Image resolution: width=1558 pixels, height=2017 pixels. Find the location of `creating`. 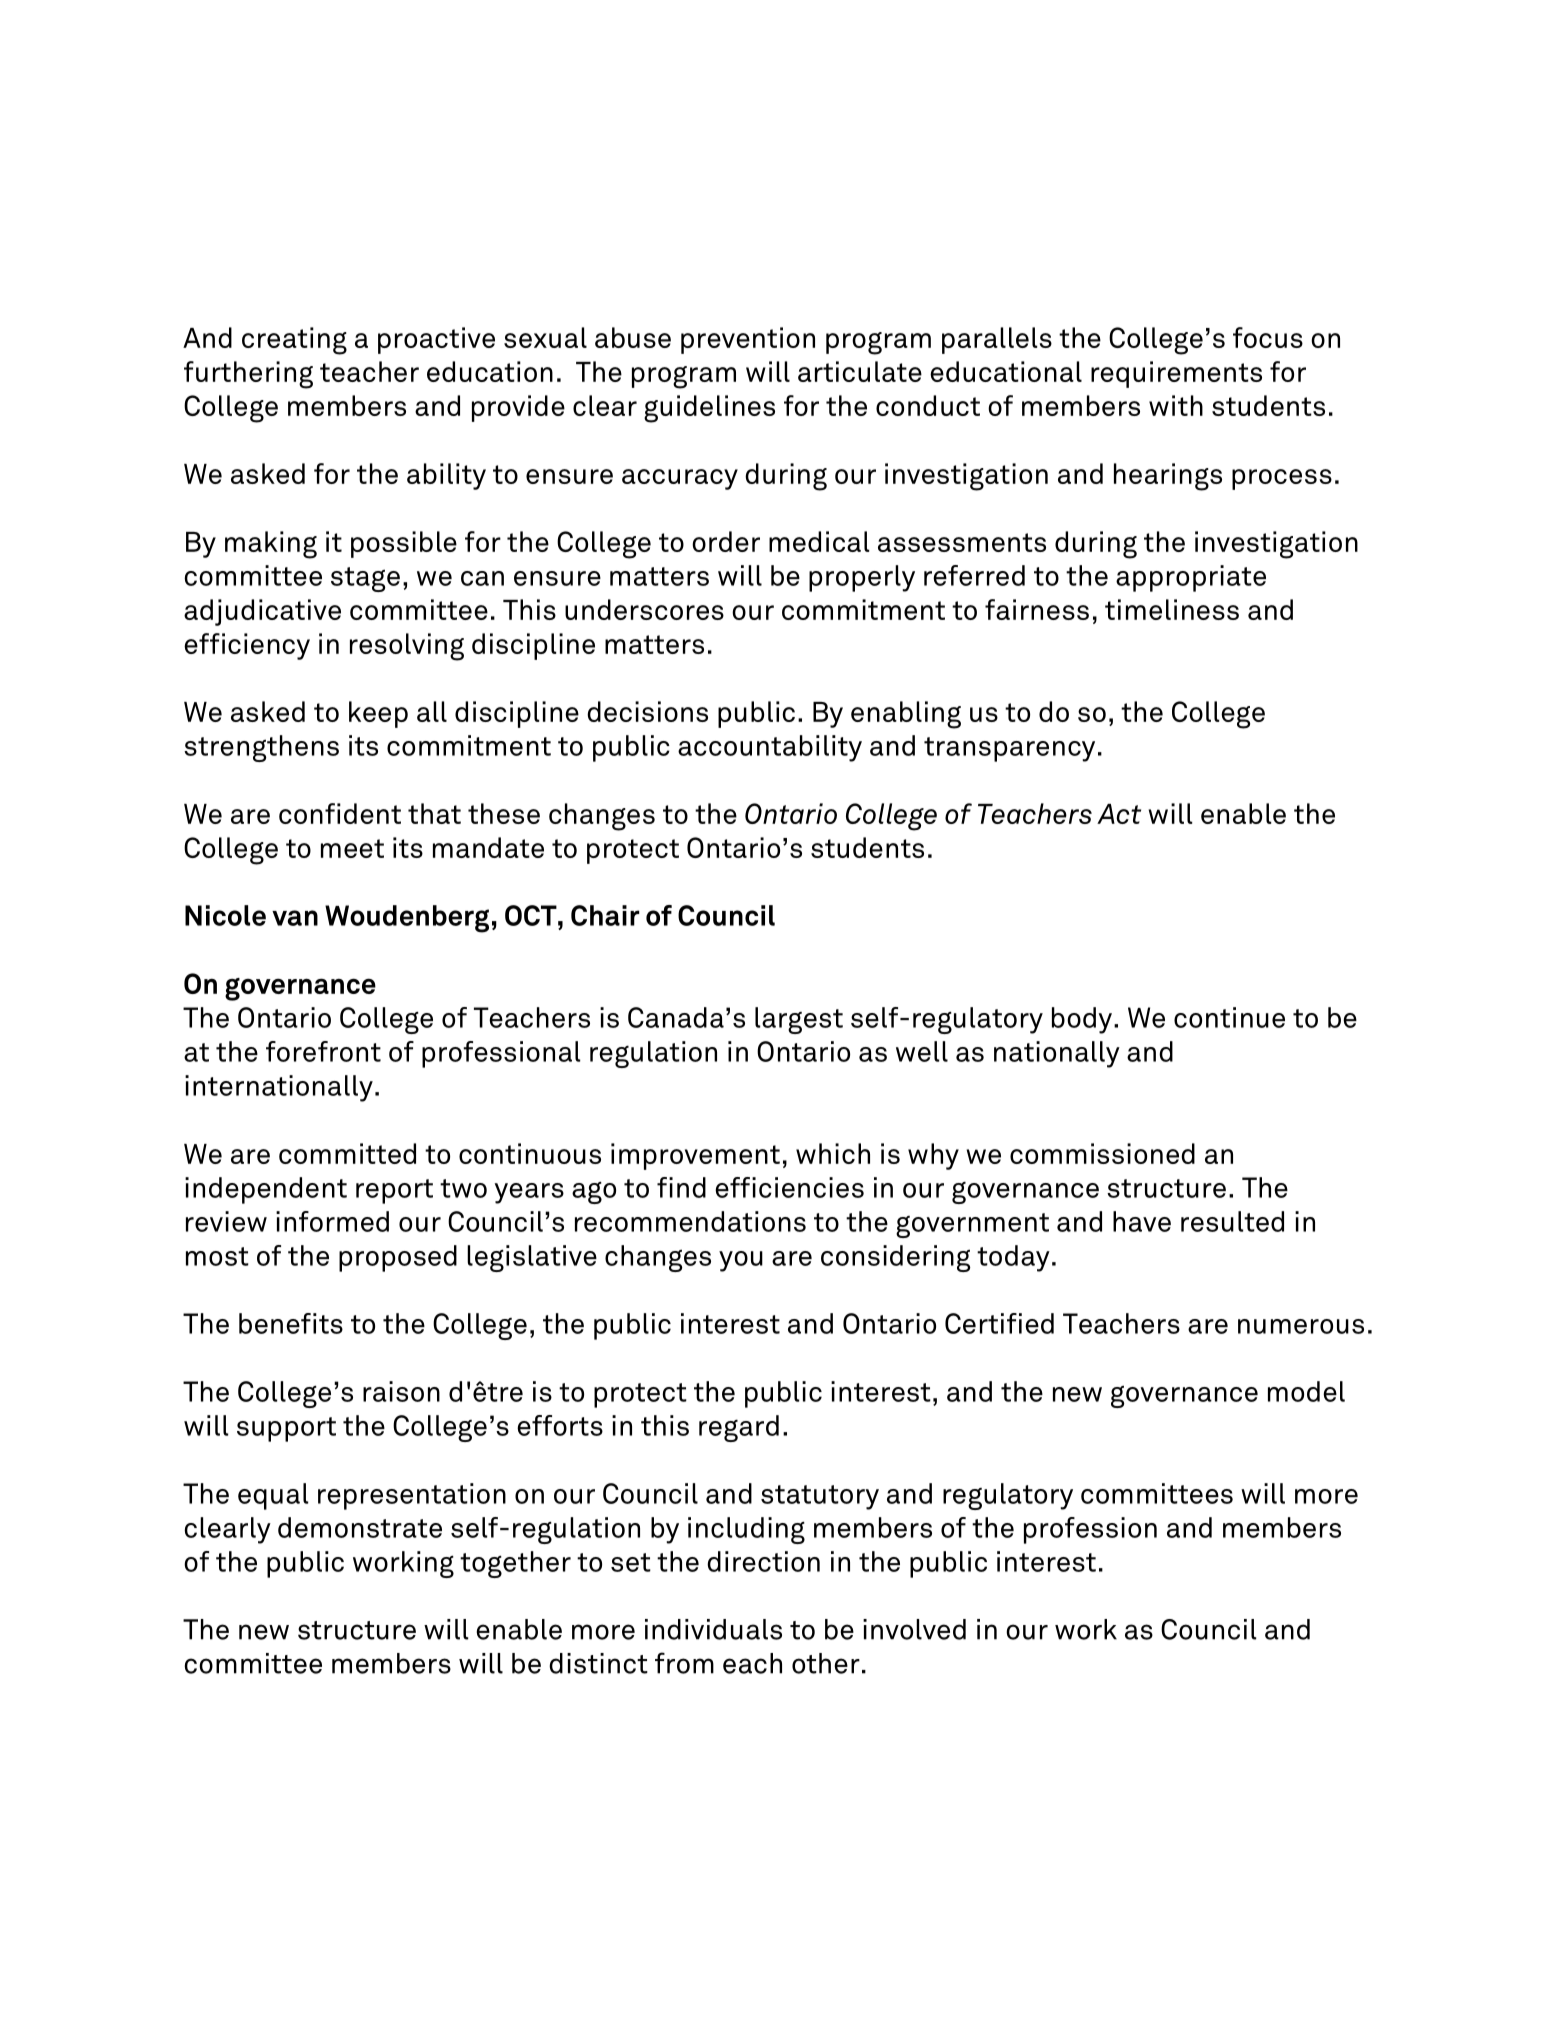

creating is located at coordinates (294, 341).
